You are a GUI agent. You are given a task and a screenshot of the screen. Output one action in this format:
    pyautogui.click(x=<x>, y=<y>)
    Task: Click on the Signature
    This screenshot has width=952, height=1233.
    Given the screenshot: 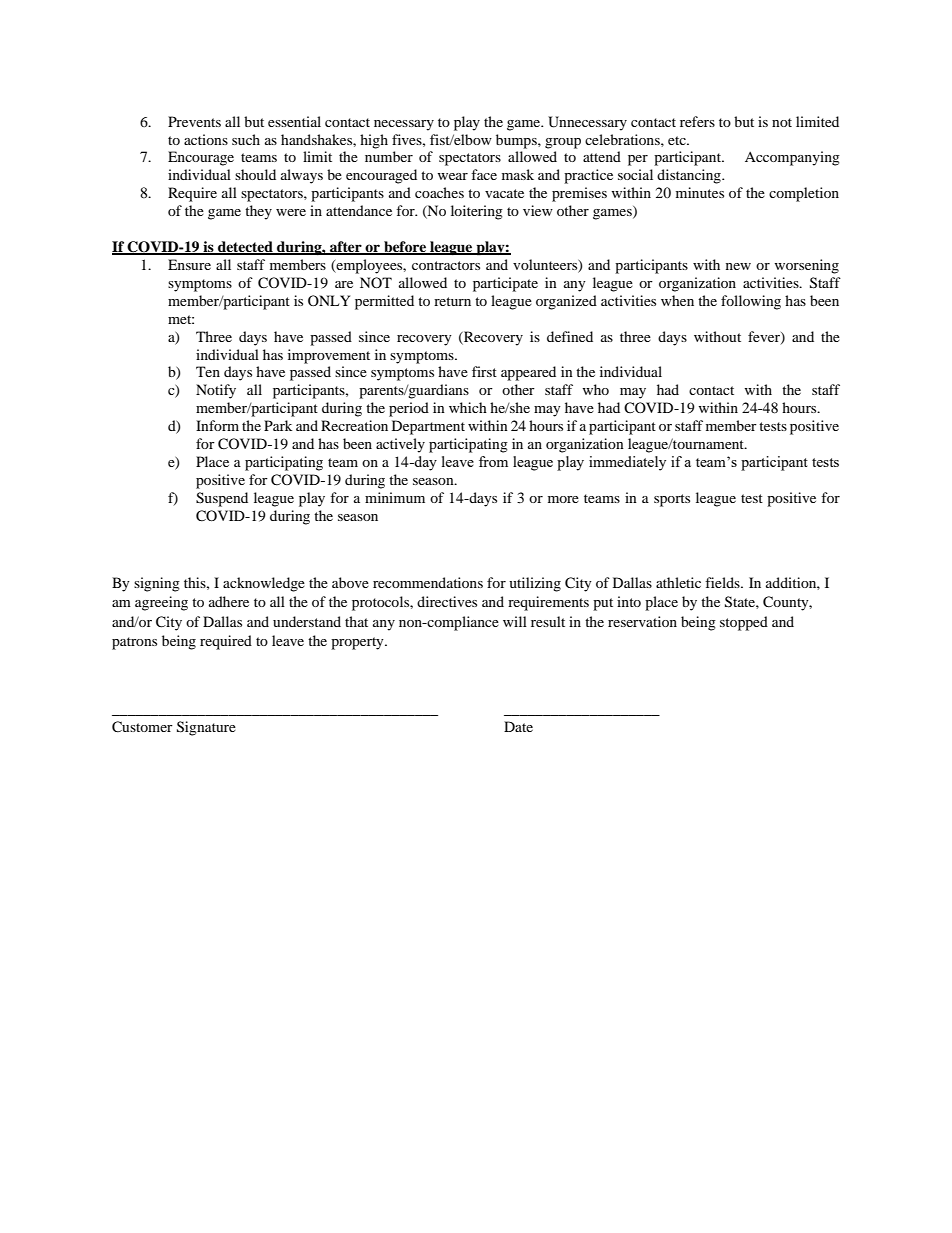 What is the action you would take?
    pyautogui.click(x=206, y=728)
